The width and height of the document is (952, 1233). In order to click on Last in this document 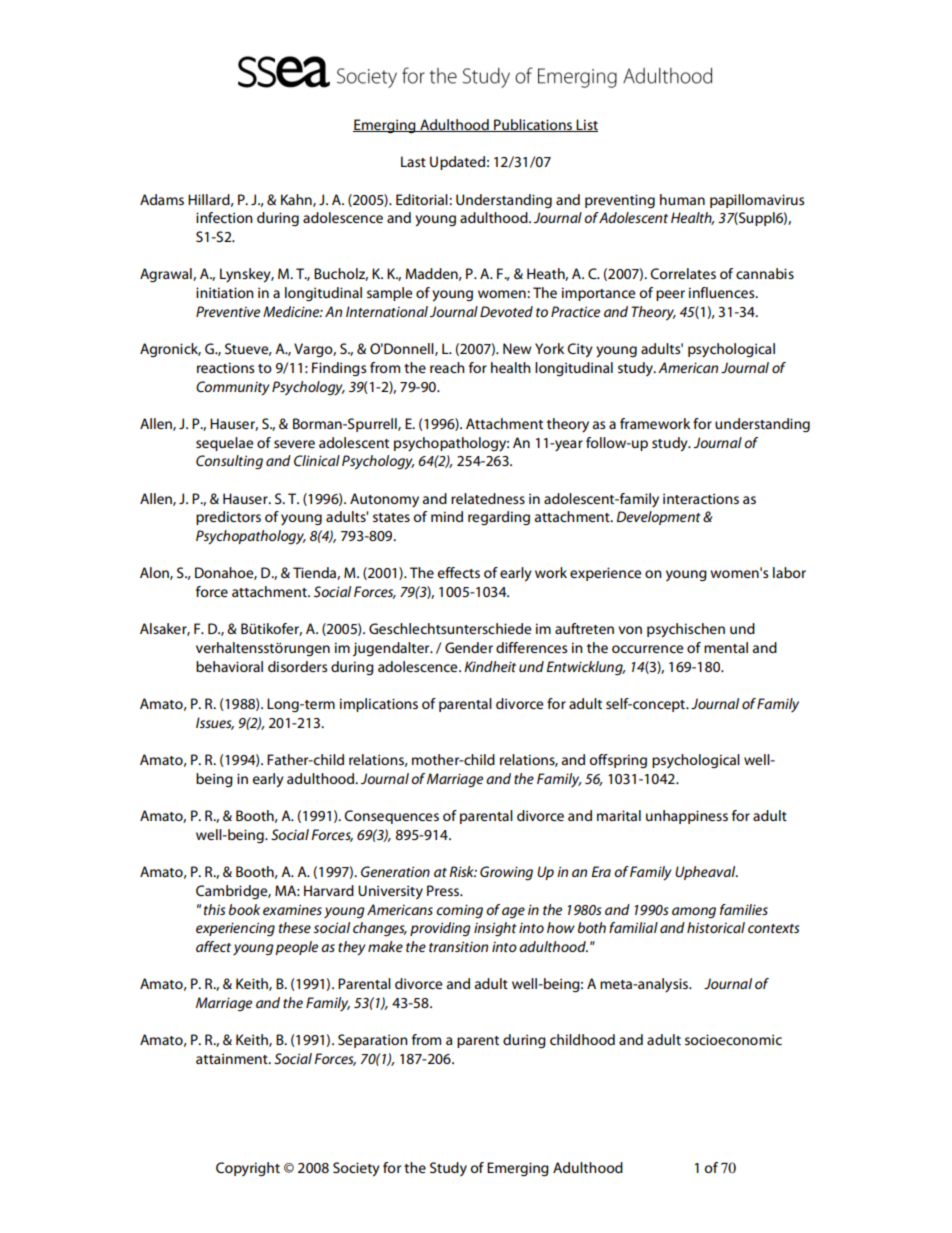, I will do `click(413, 161)`.
